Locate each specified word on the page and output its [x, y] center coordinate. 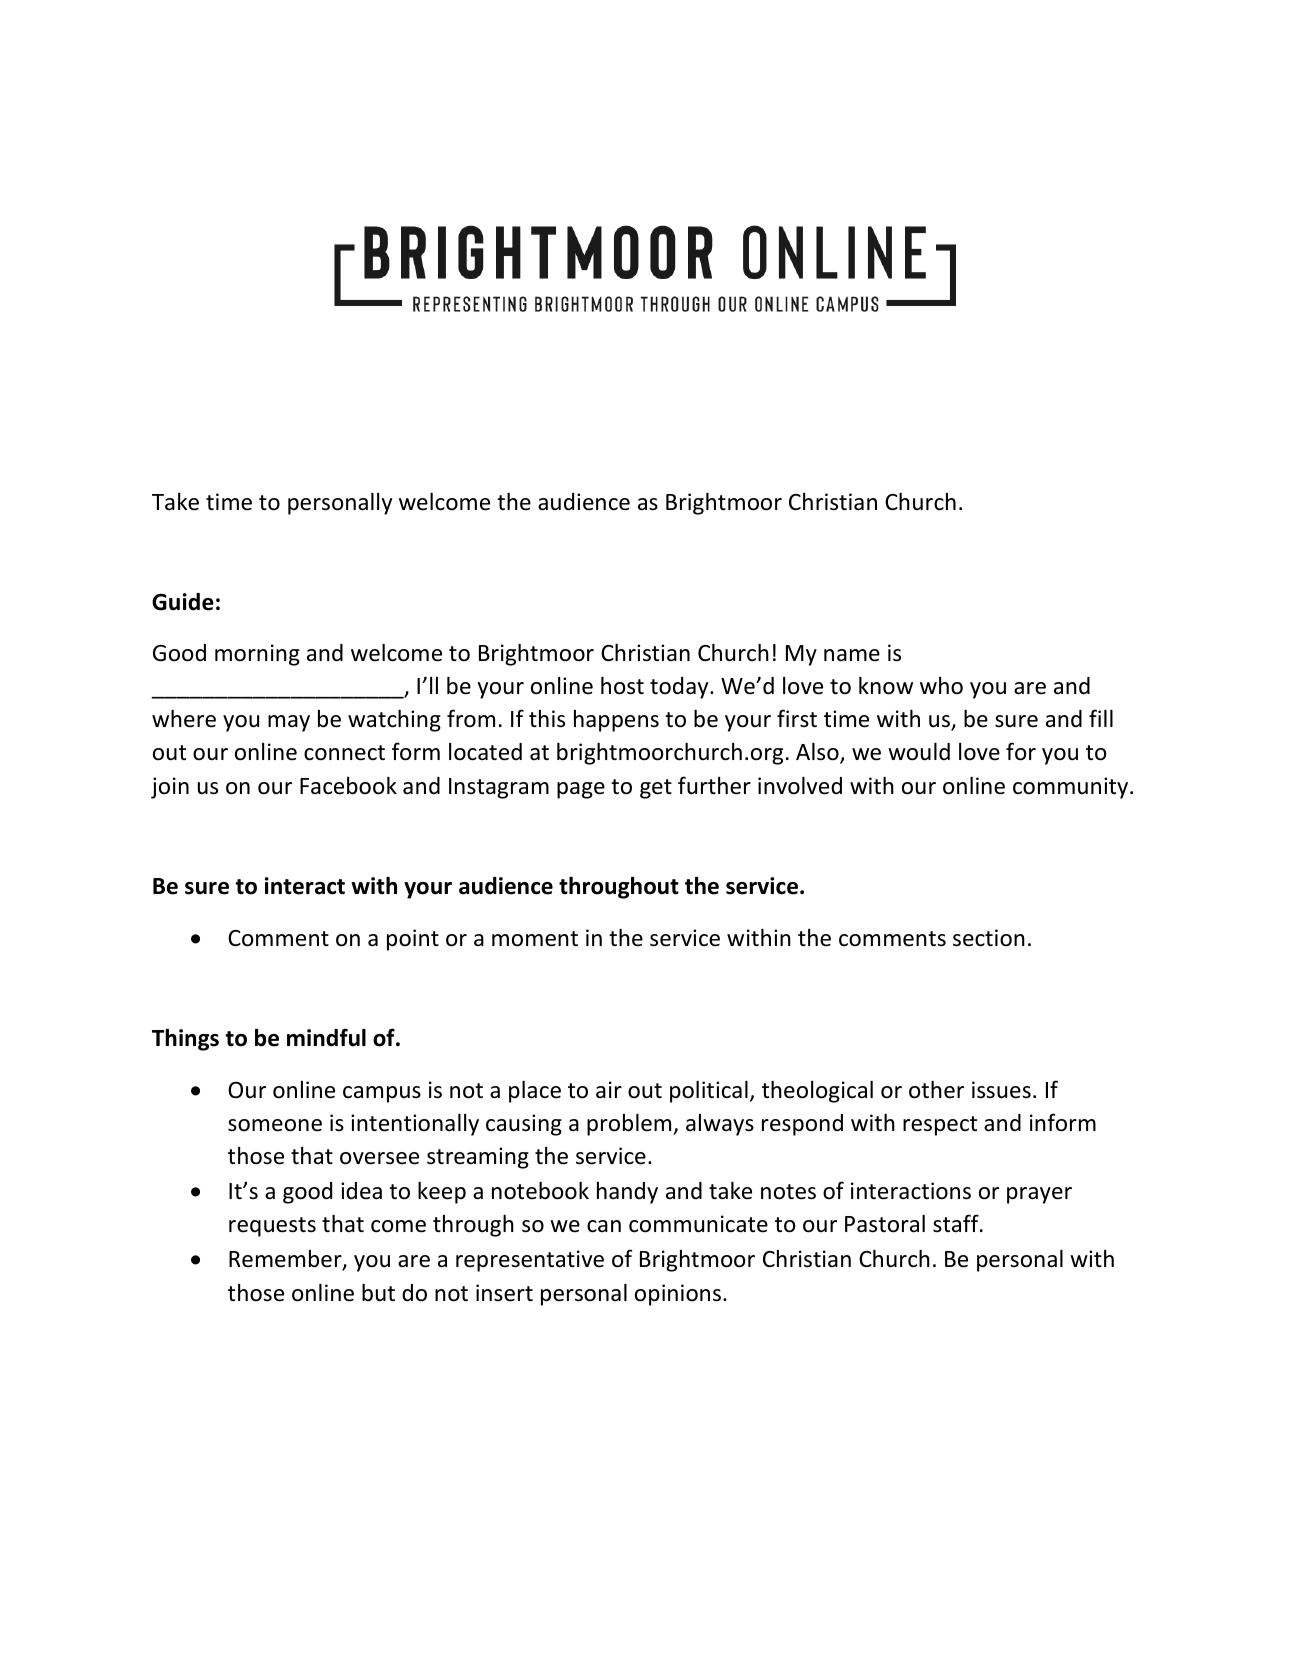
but [378, 1293]
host [622, 686]
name [852, 655]
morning [257, 655]
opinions [678, 1295]
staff [957, 1223]
